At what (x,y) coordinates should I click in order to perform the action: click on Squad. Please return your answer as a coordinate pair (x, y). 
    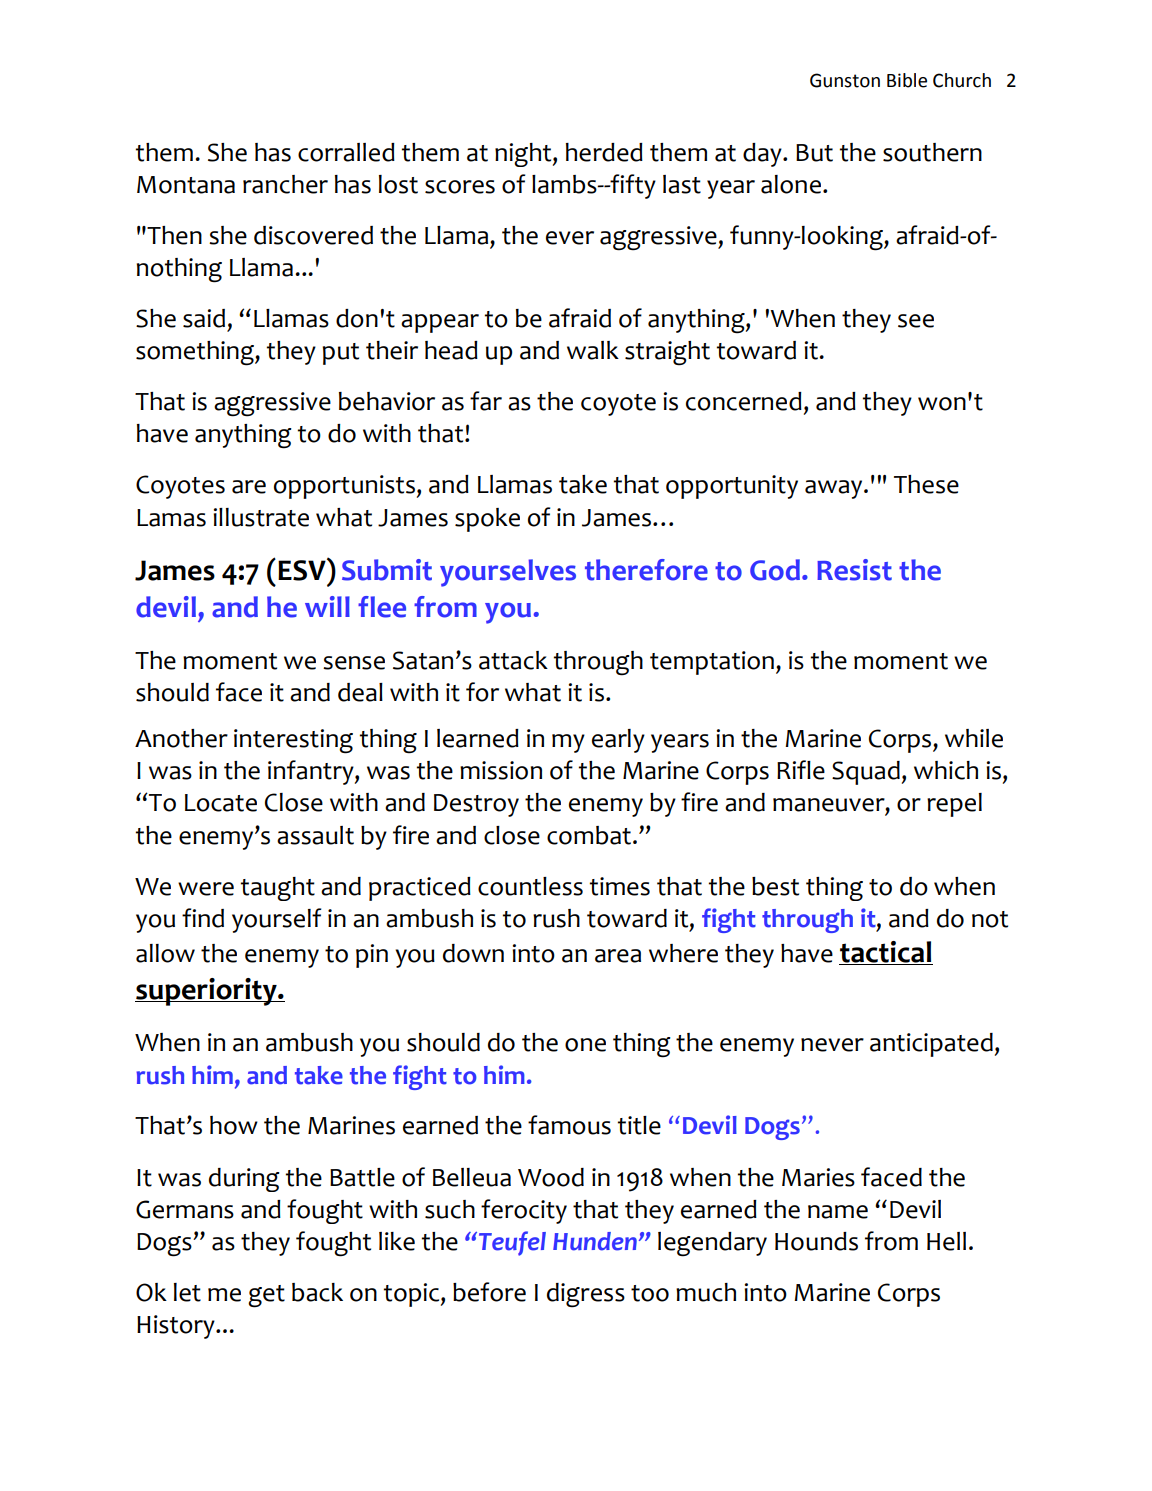
    Looking at the image, I should click on (866, 773).
